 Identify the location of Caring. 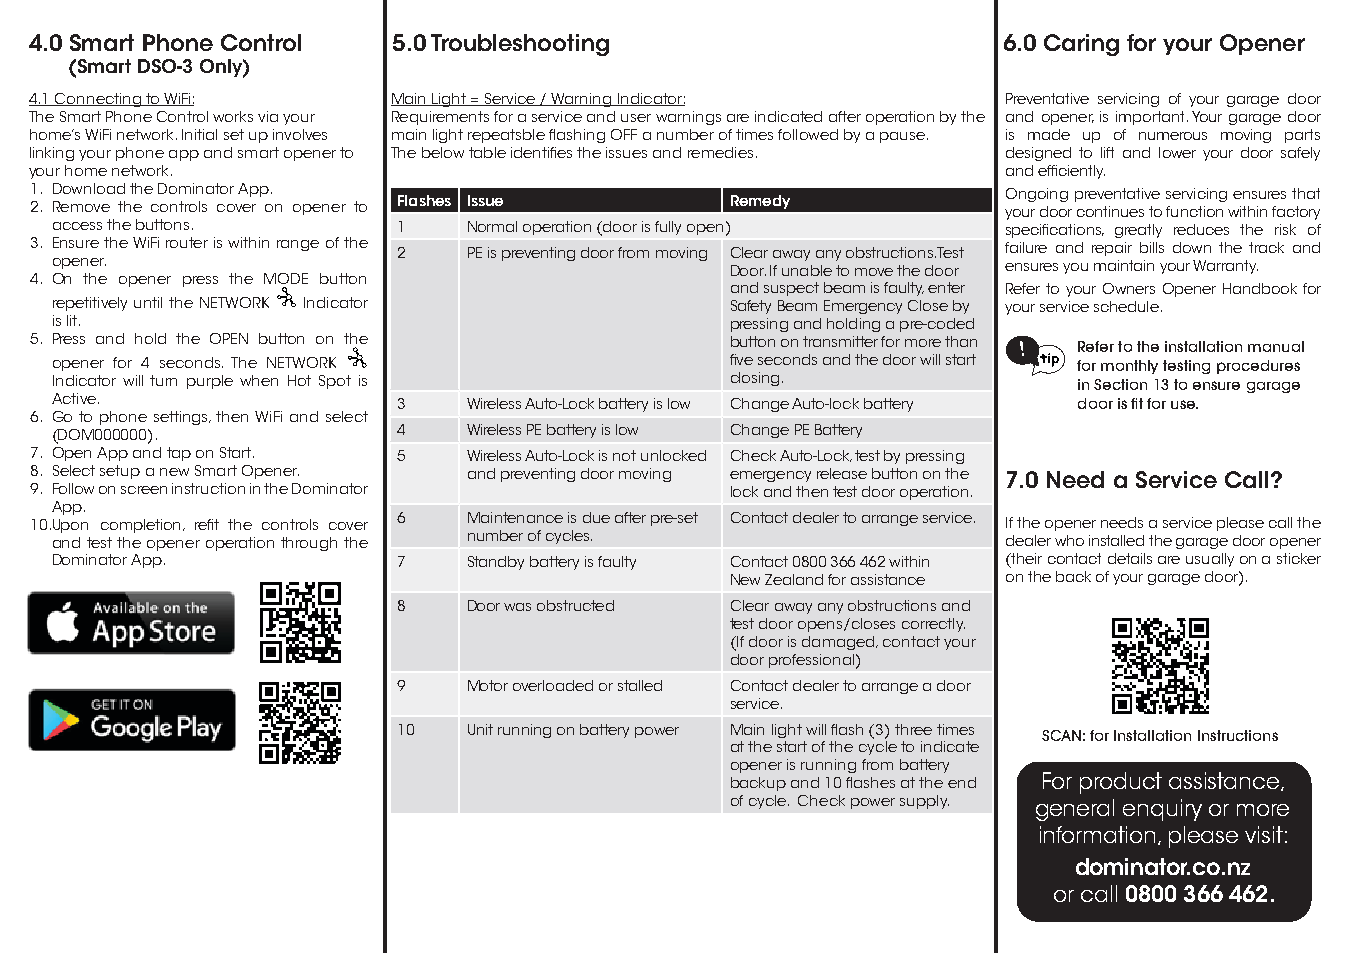
(1081, 45).
